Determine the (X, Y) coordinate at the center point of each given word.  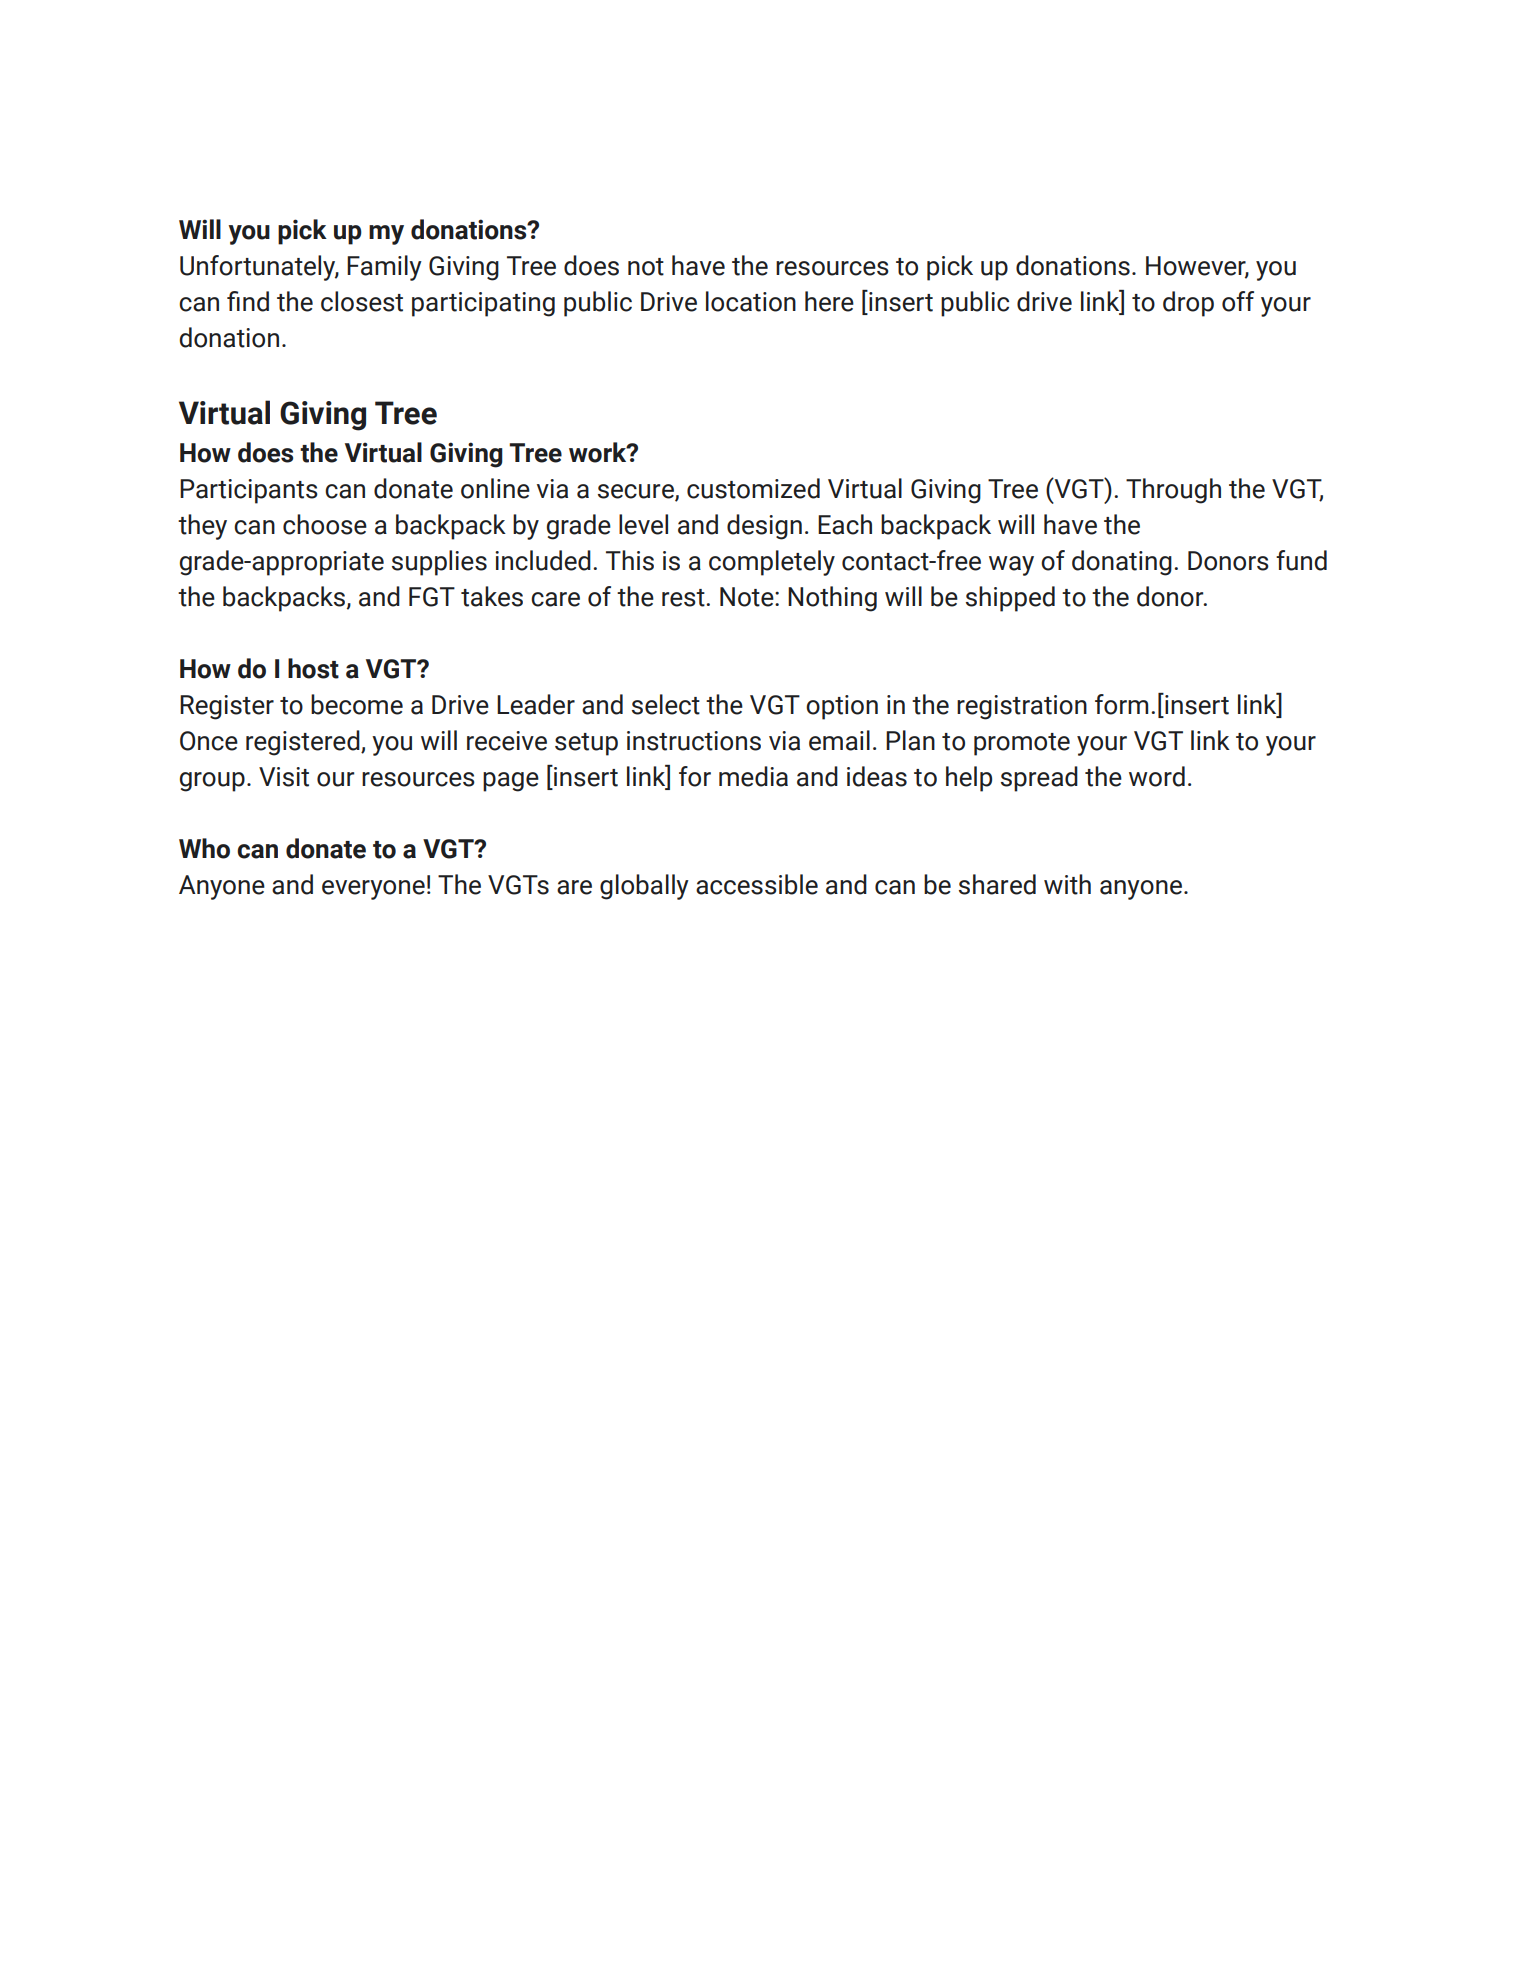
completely (772, 563)
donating (1122, 563)
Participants (249, 491)
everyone (373, 890)
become (357, 704)
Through (1173, 491)
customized (753, 488)
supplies (439, 563)
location (751, 301)
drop (1188, 304)
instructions (694, 741)
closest (362, 301)
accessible (757, 884)
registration (1022, 707)
